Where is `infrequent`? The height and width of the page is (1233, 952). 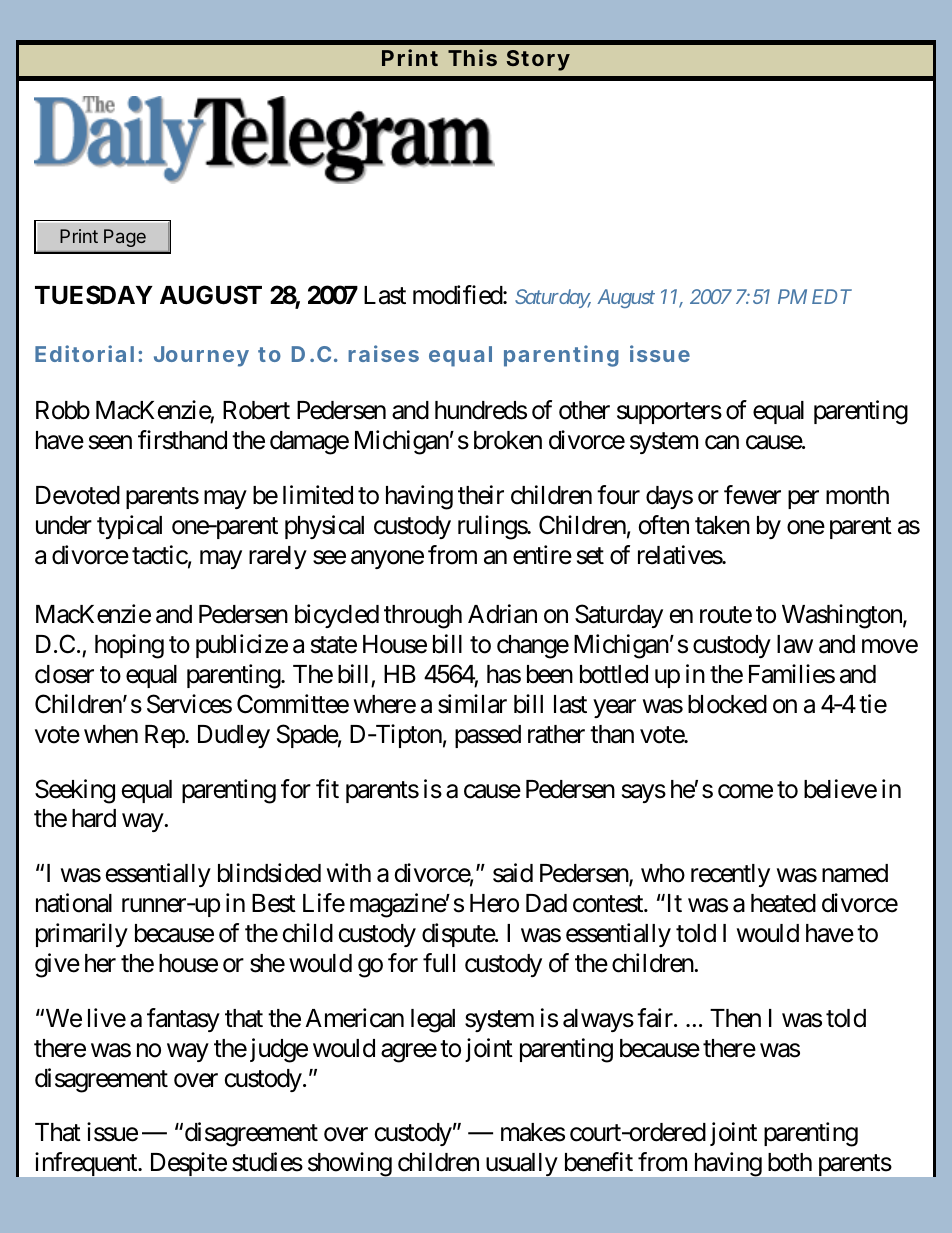 infrequent is located at coordinates (87, 1164).
